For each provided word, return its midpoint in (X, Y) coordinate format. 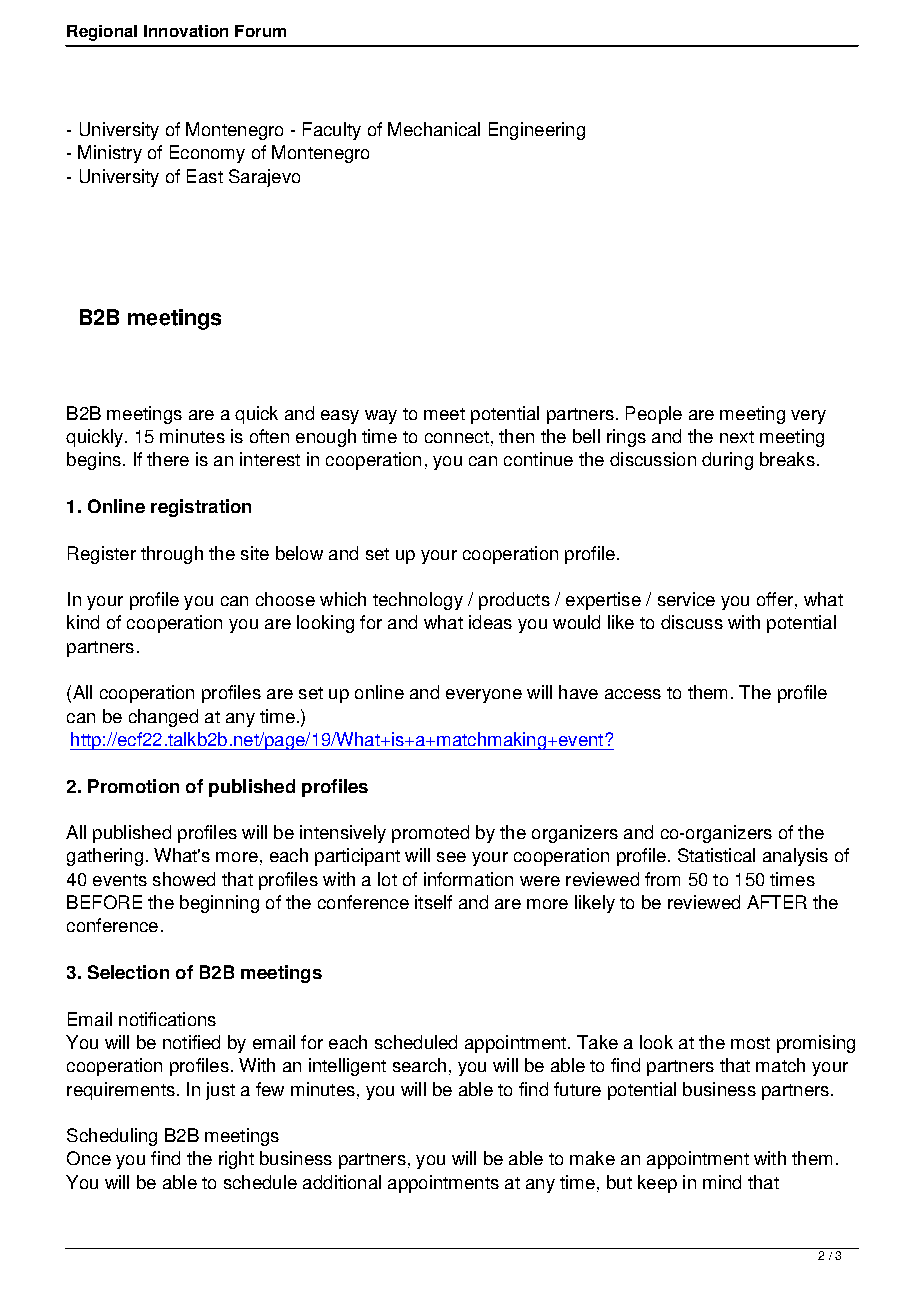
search (419, 1065)
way (381, 417)
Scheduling (112, 1137)
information (468, 879)
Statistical (716, 855)
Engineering (537, 131)
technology (418, 601)
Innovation (186, 31)
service (686, 599)
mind (722, 1182)
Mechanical (434, 129)
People (654, 415)
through (172, 555)
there (168, 459)
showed (184, 879)
